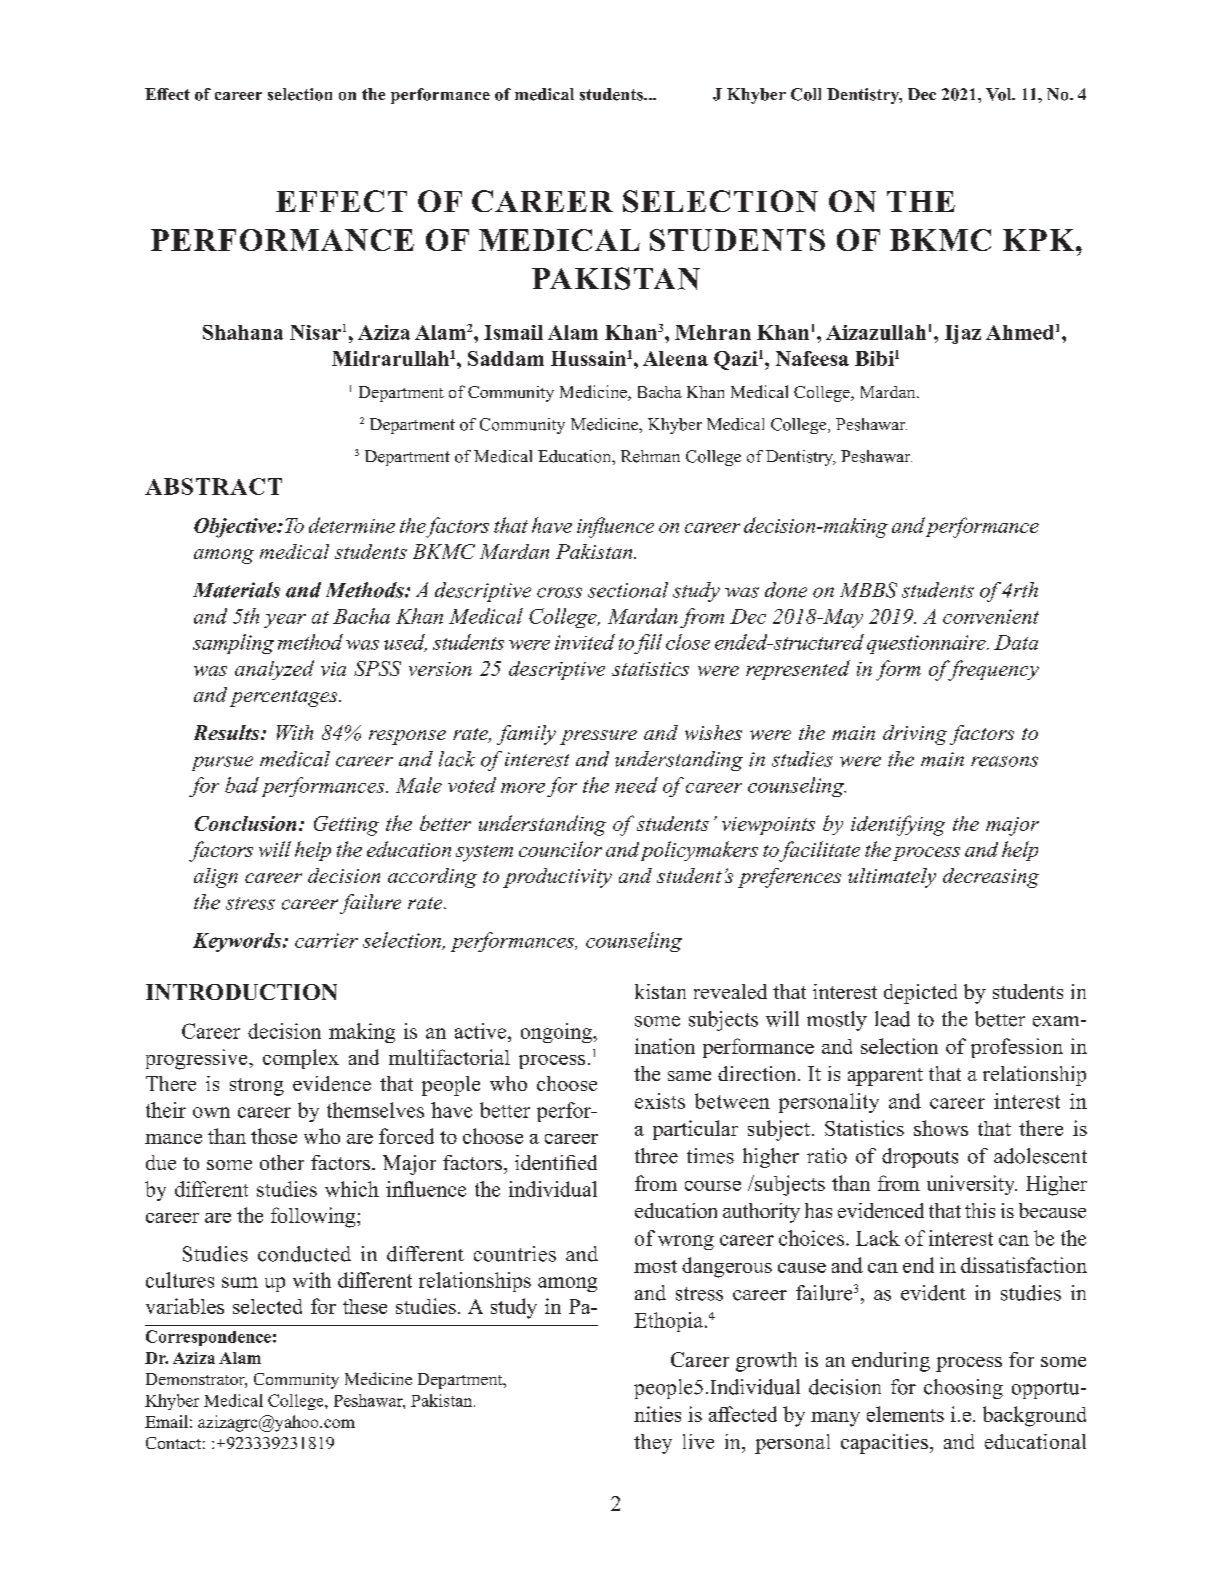 The width and height of the screenshot is (1232, 1594). I want to click on driving, so click(915, 735).
